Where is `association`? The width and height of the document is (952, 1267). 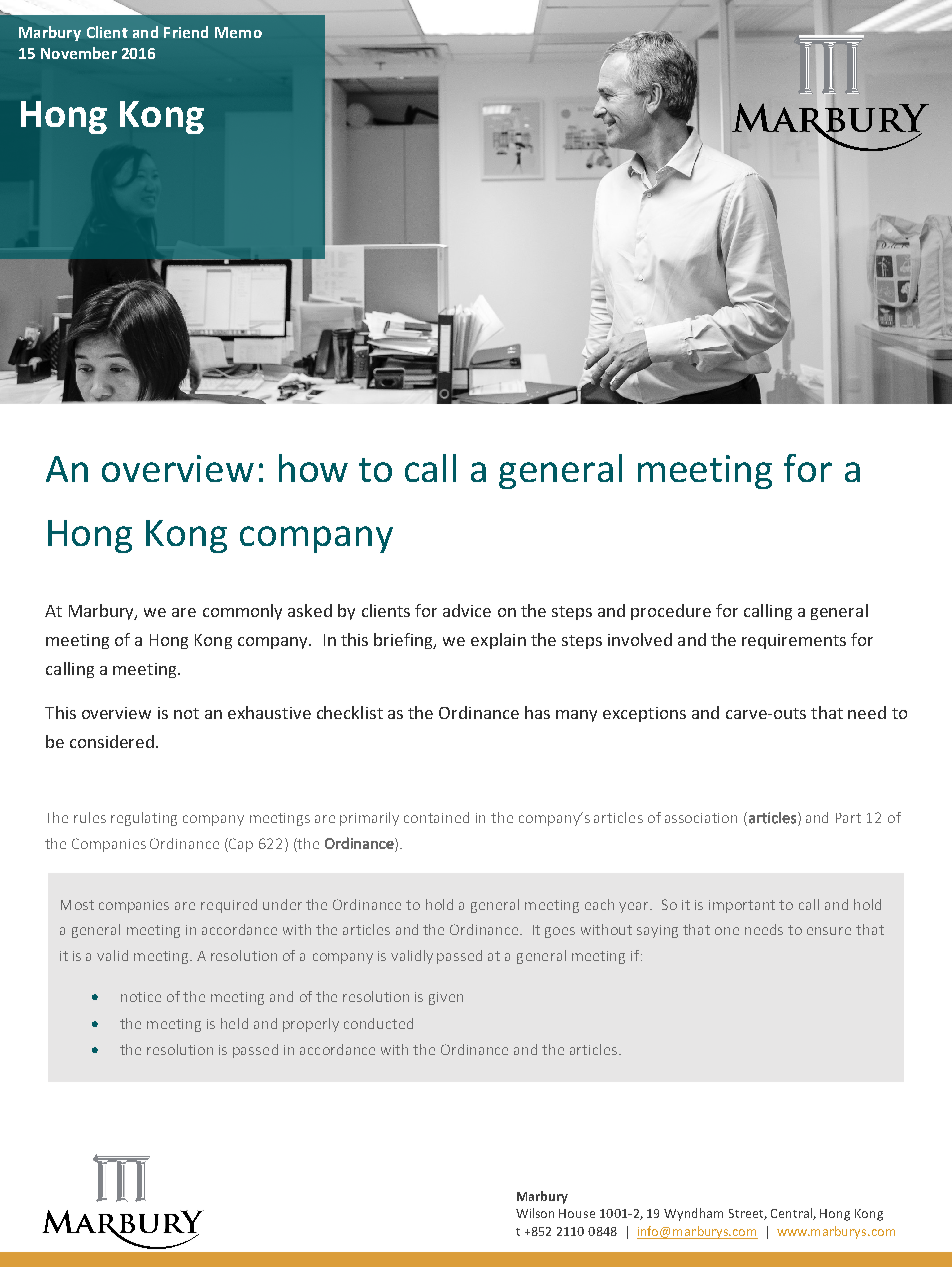 association is located at coordinates (701, 818).
